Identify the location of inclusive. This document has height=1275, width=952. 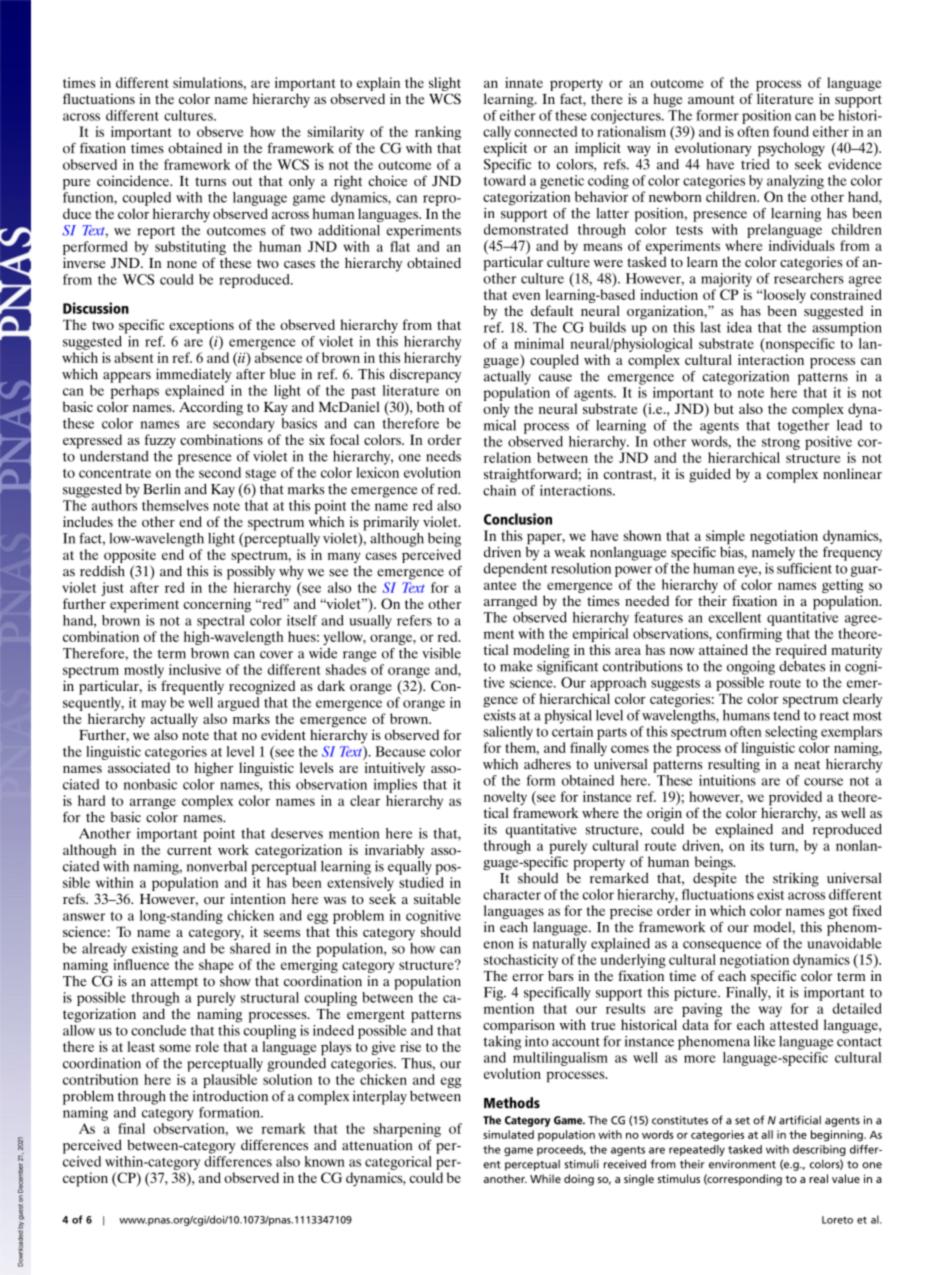
(195, 669).
